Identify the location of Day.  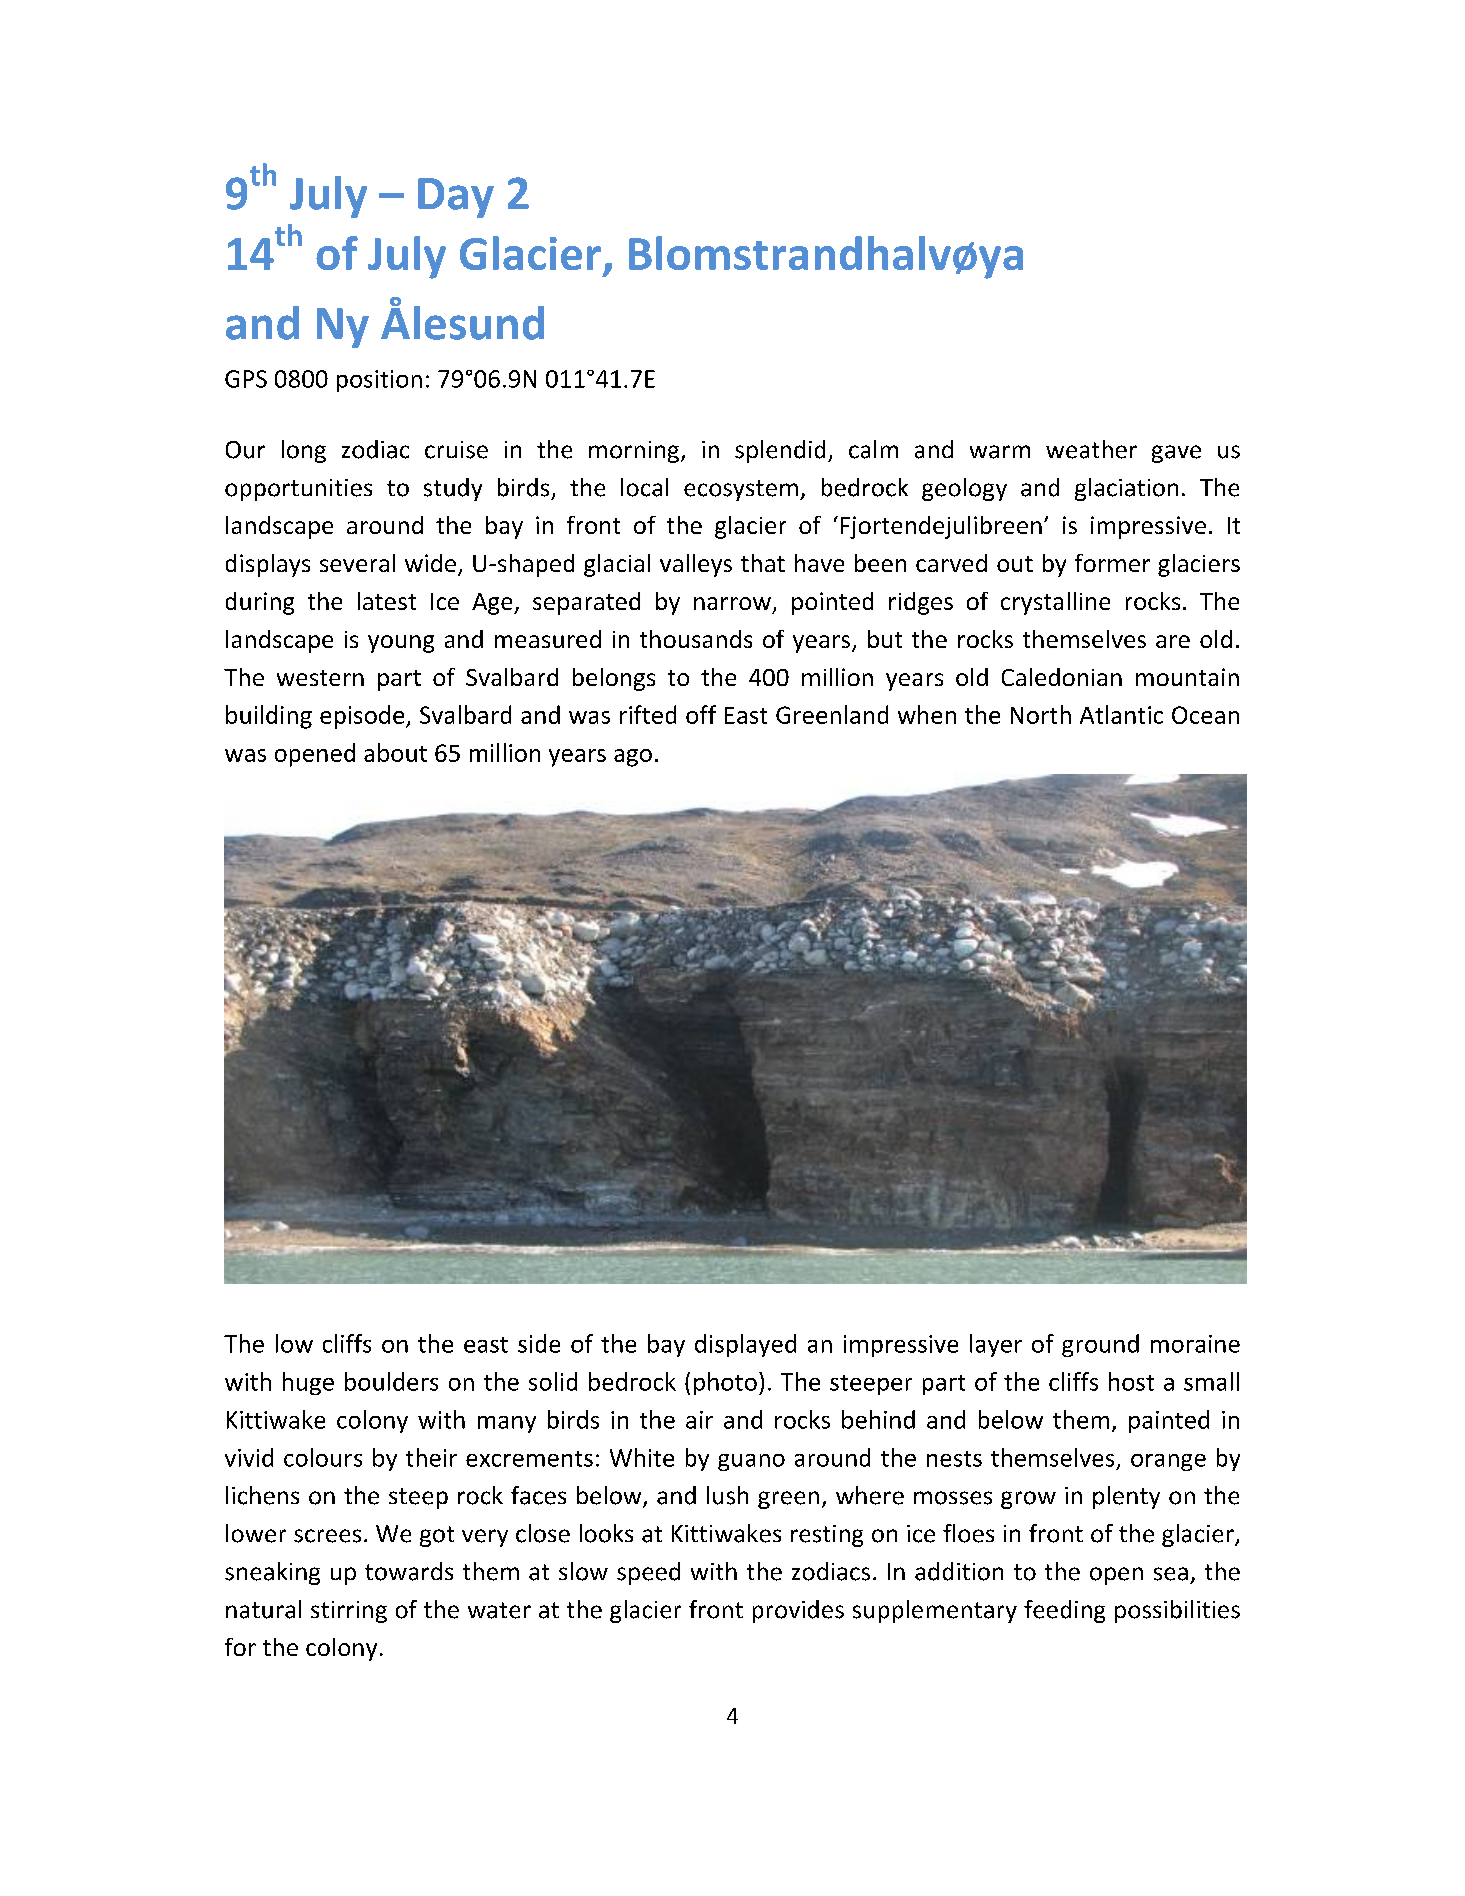
(456, 198).
